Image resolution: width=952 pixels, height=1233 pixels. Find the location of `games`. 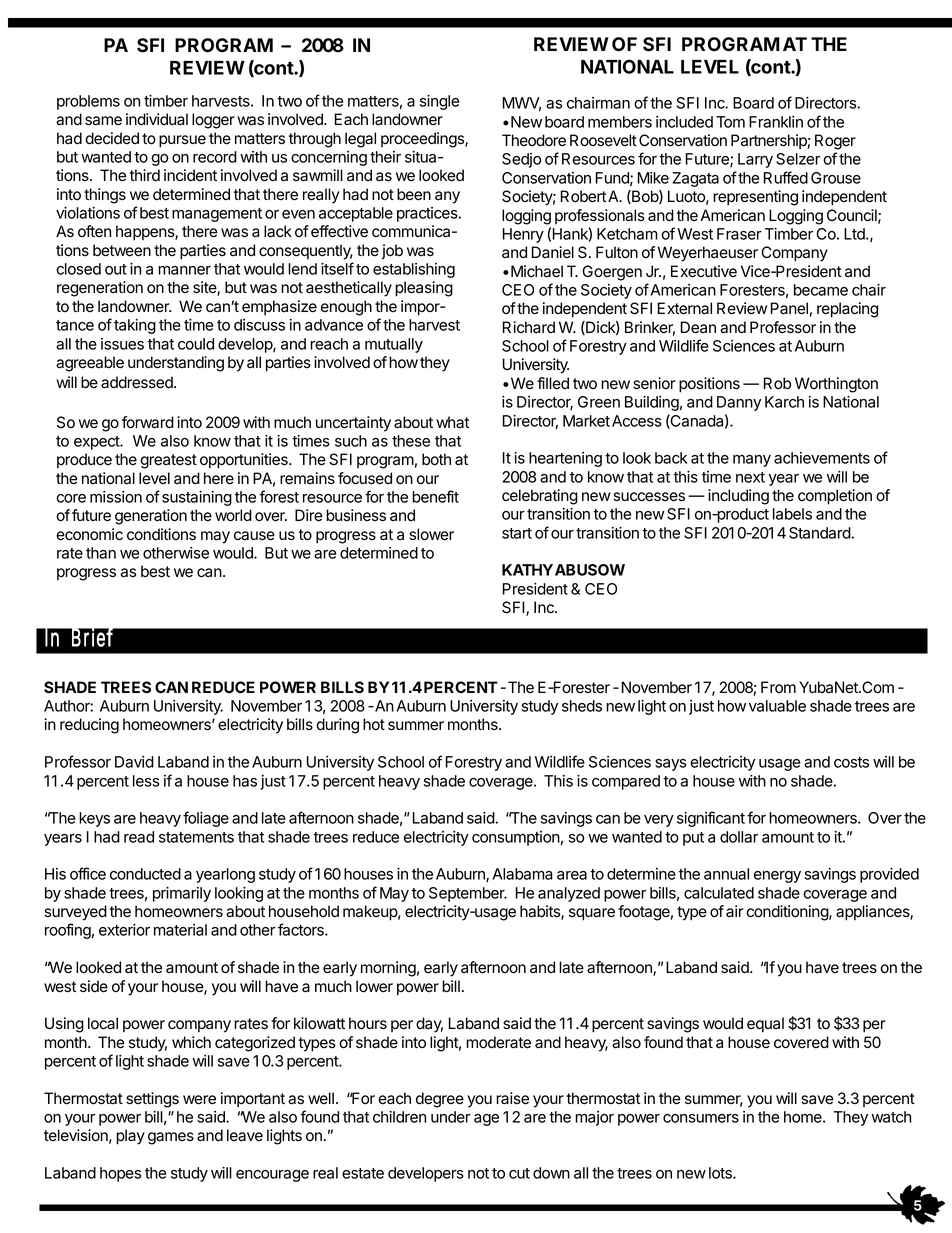

games is located at coordinates (171, 1138).
